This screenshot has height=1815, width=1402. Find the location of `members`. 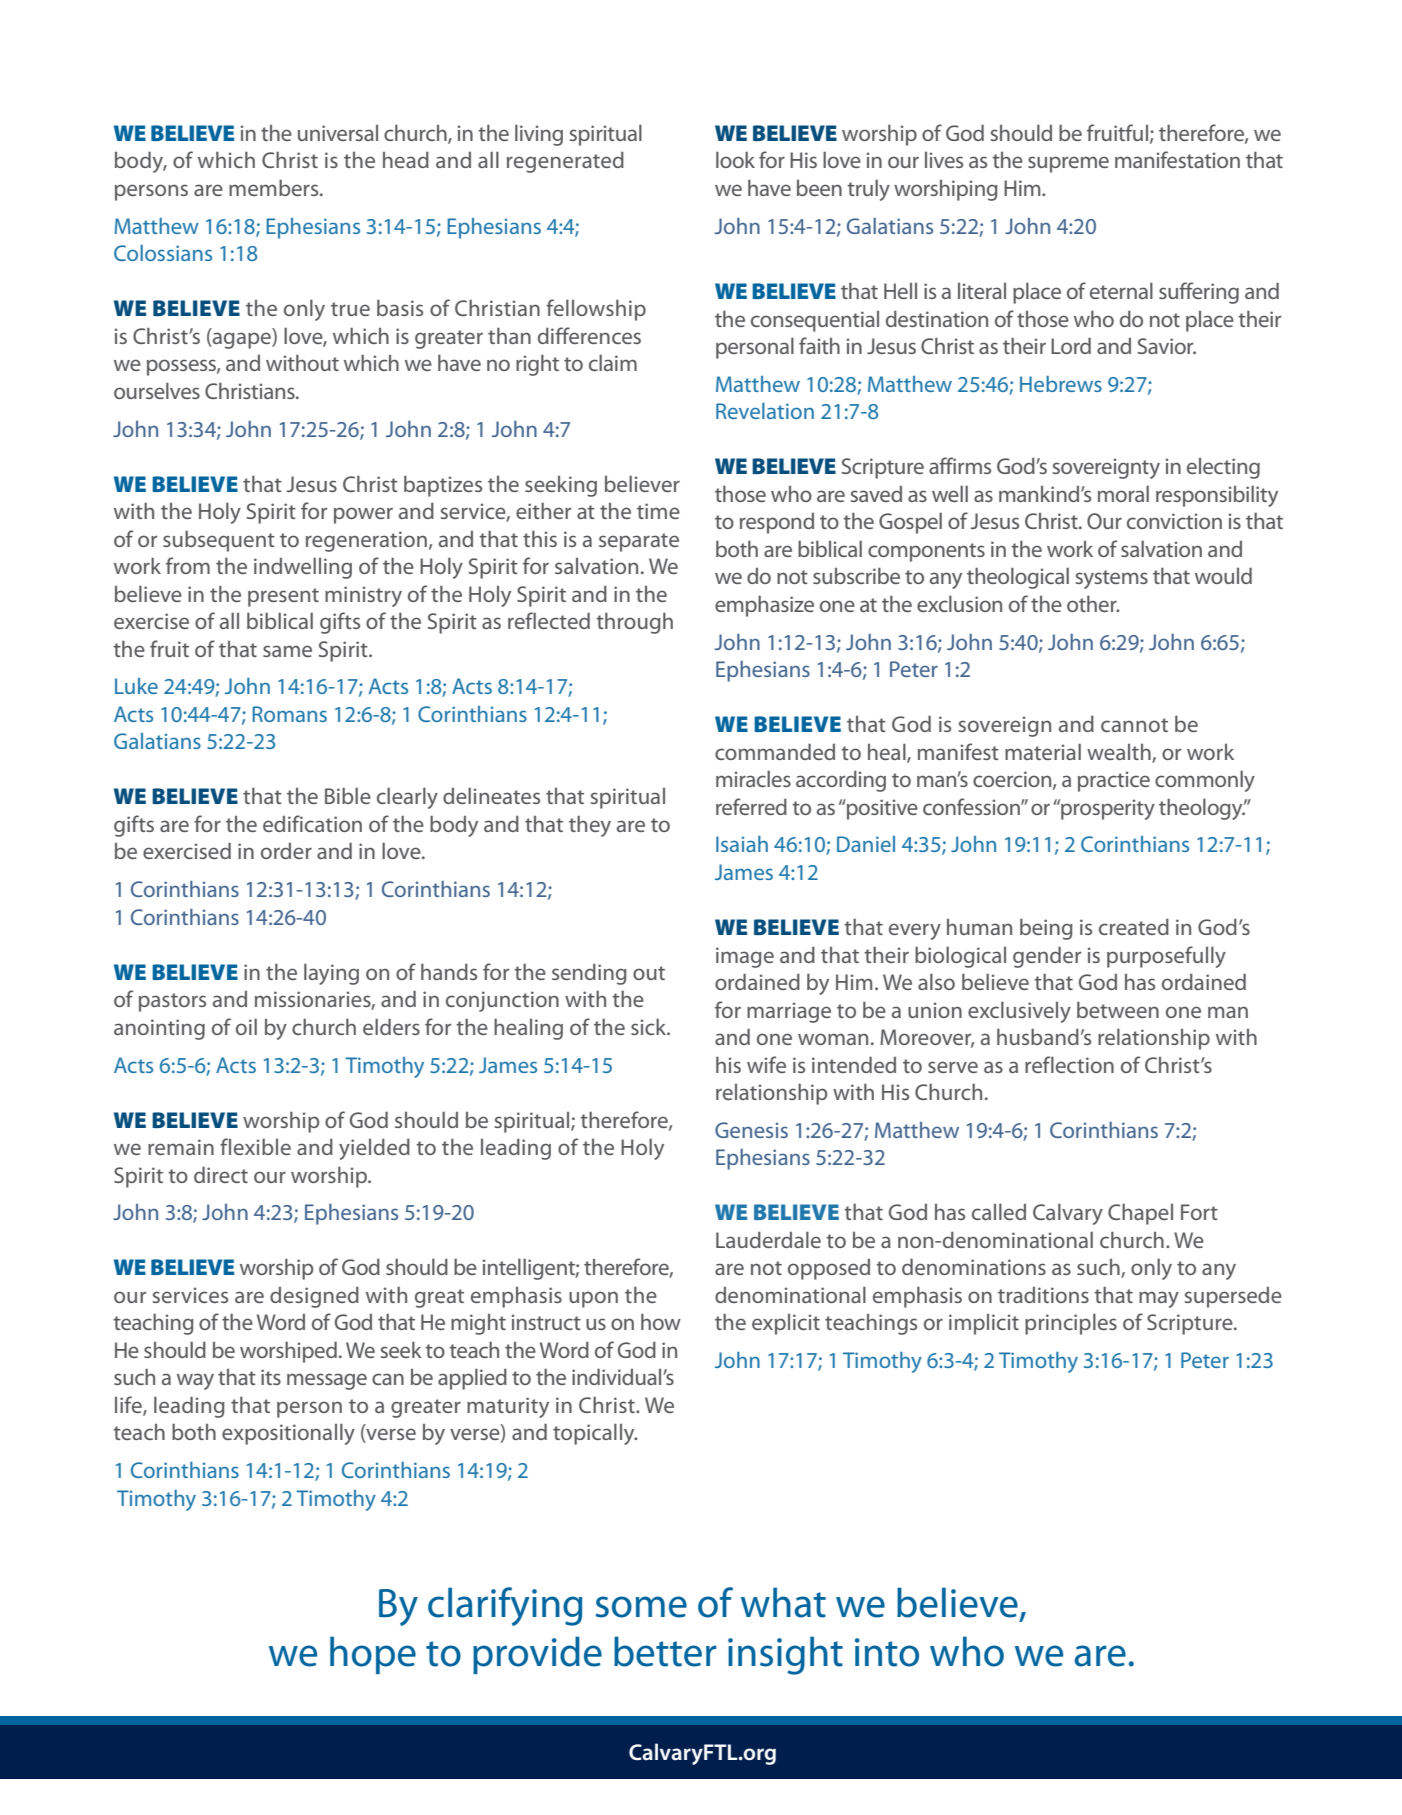

members is located at coordinates (275, 187).
